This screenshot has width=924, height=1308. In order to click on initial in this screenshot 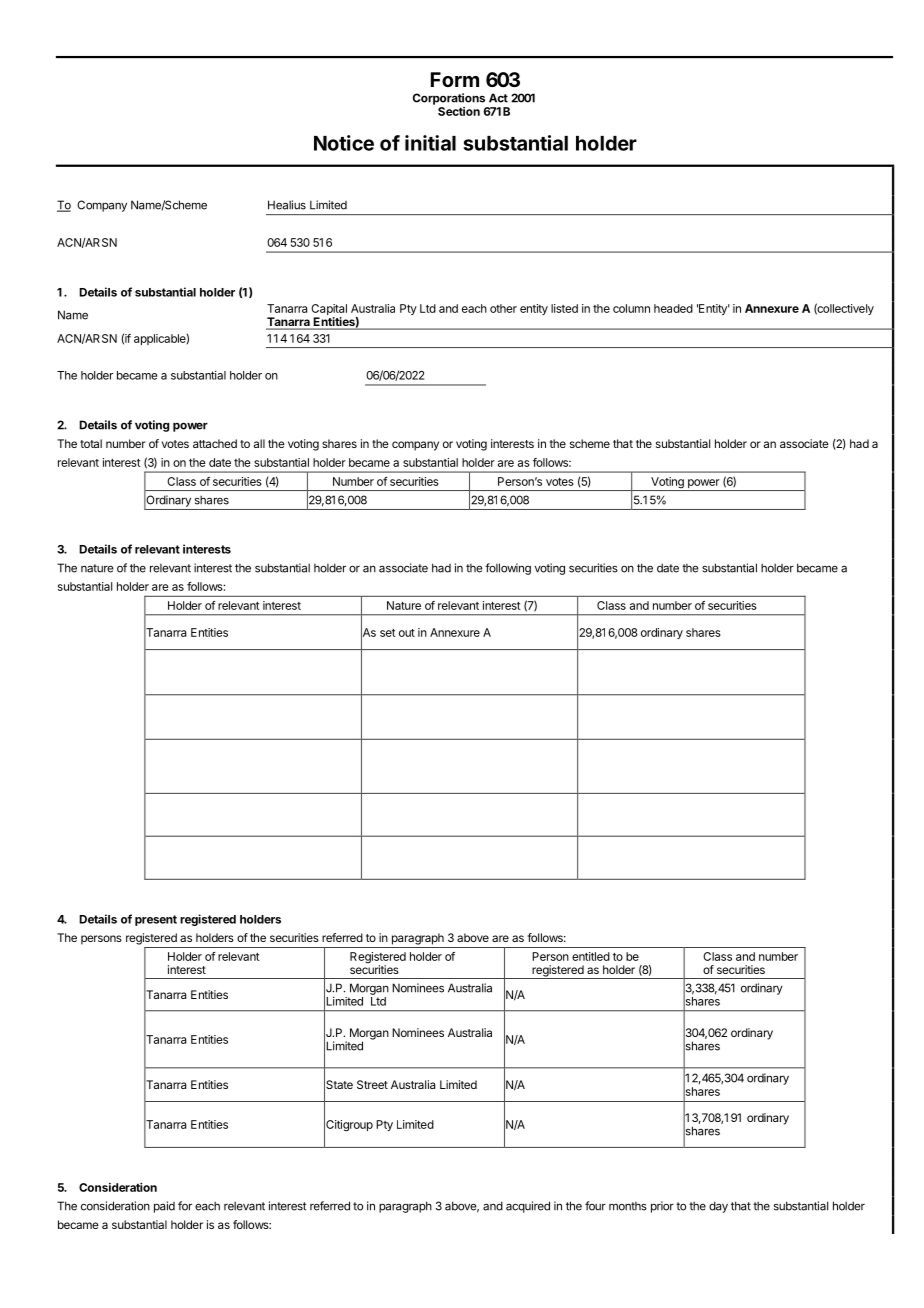, I will do `click(430, 143)`.
